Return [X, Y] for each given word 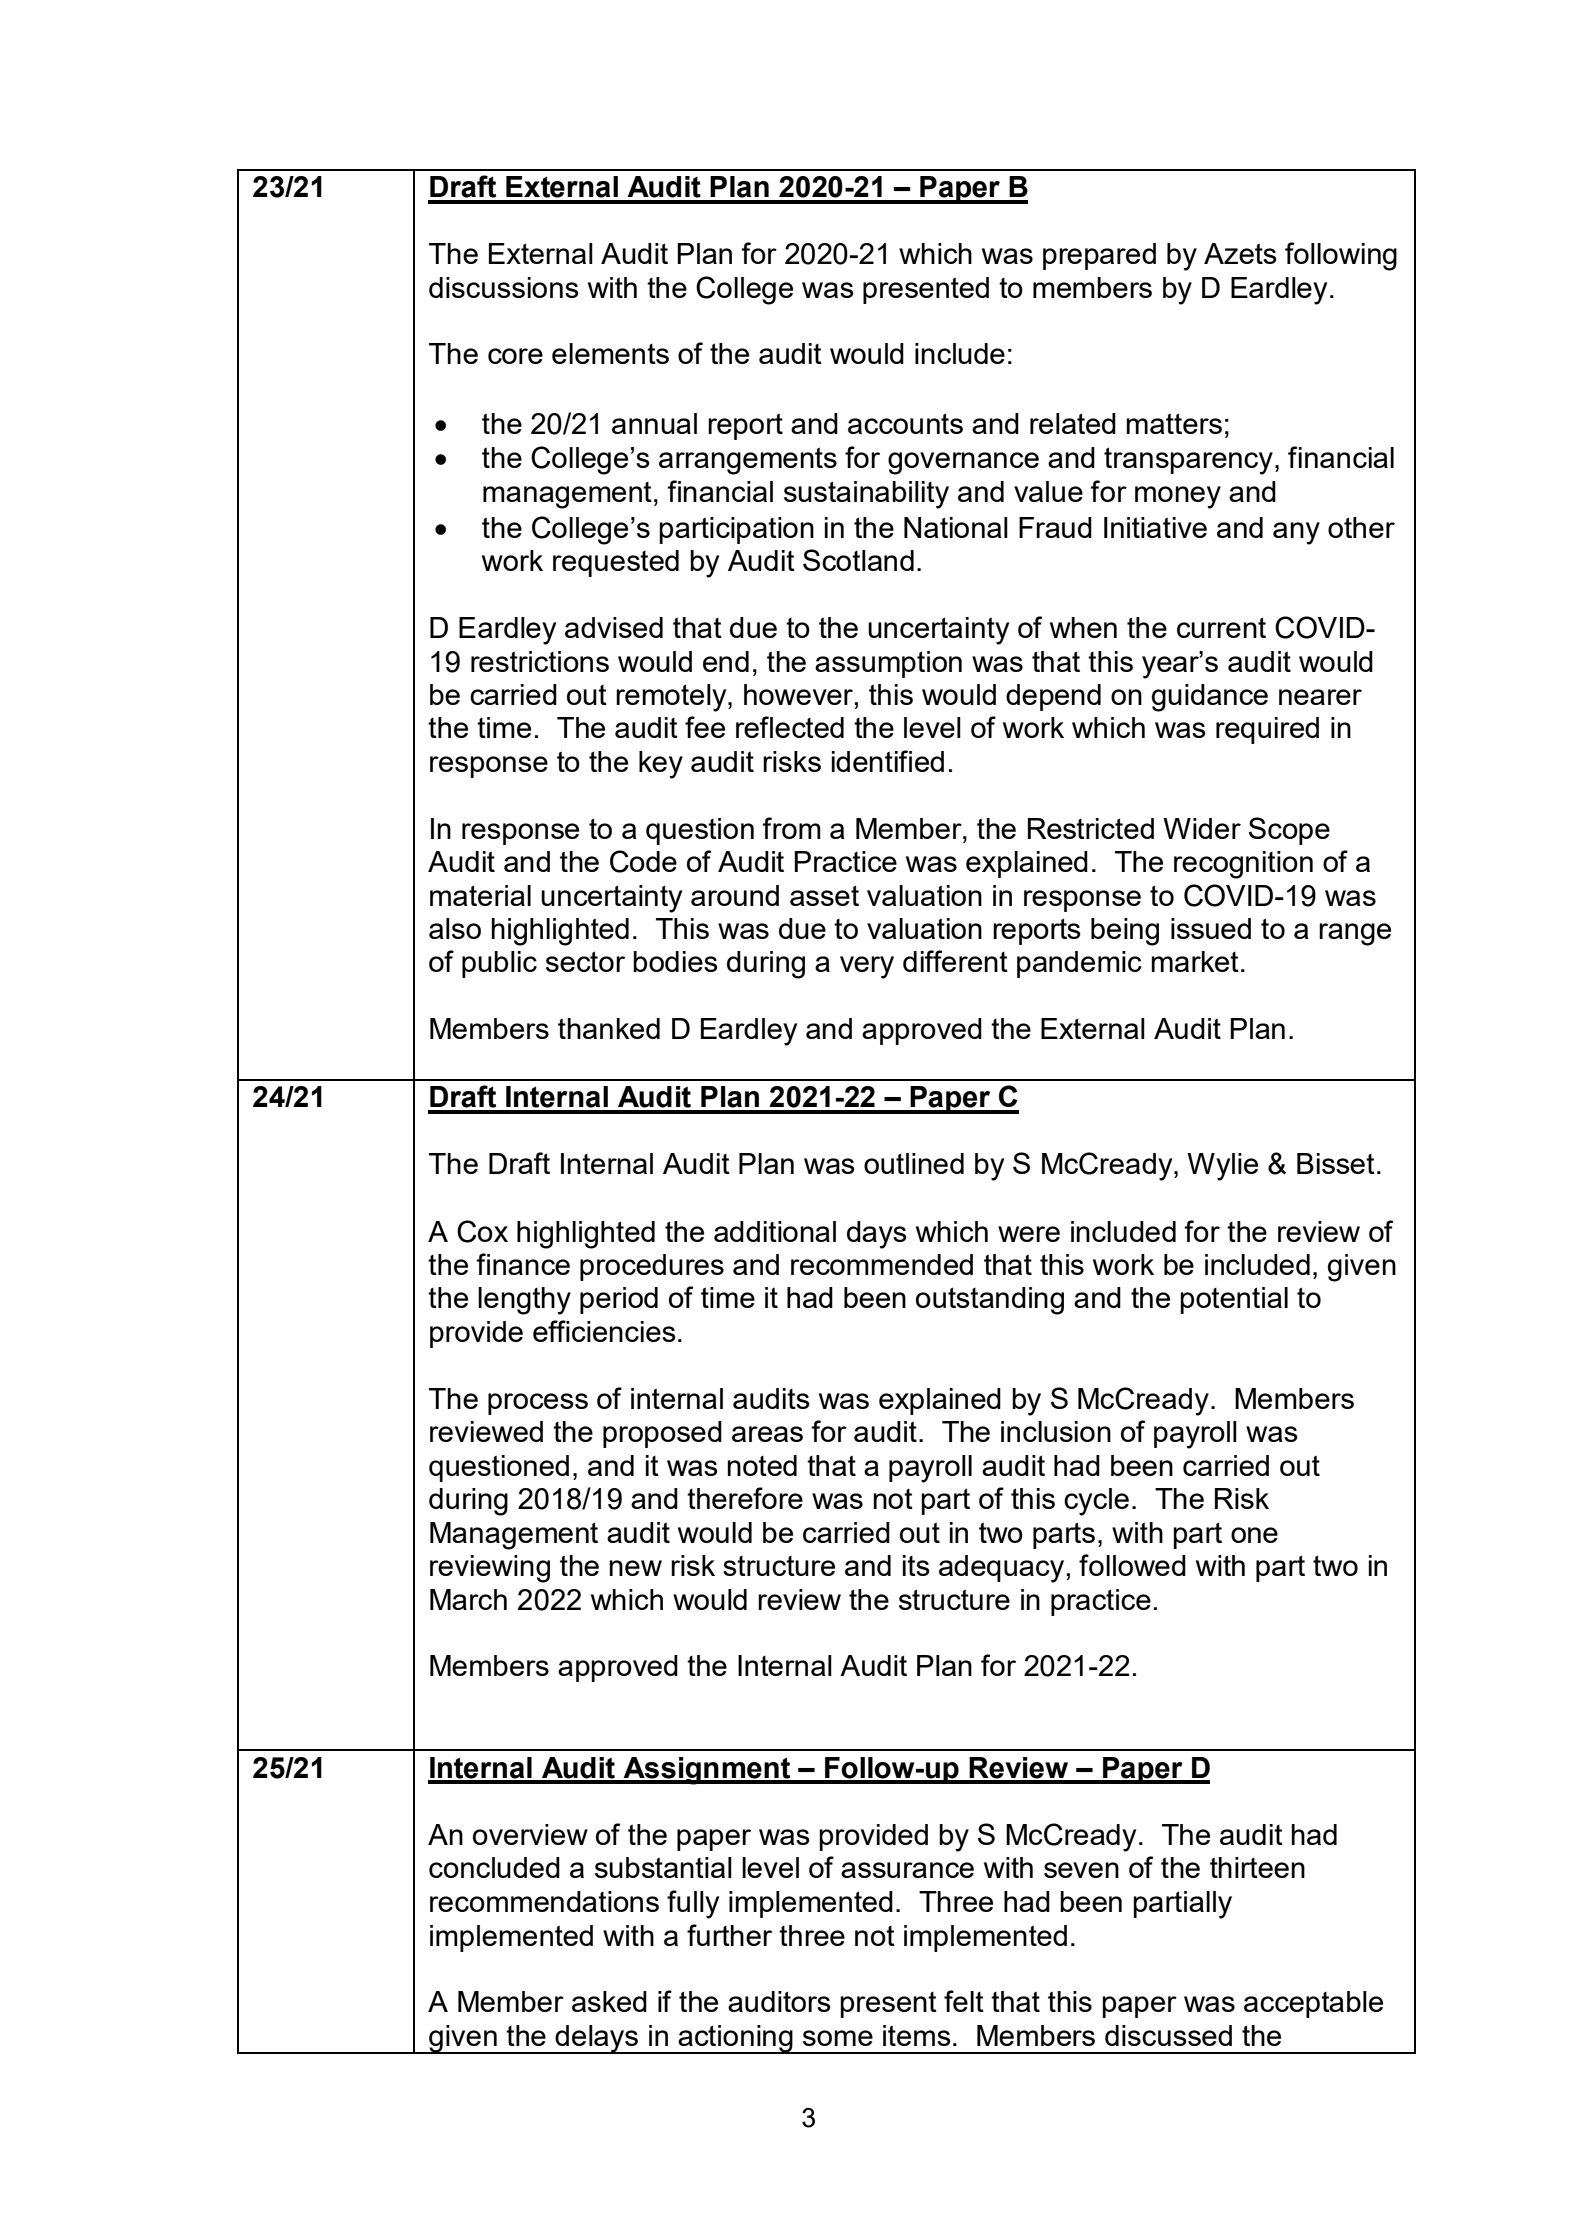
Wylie [1222, 1167]
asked [609, 2001]
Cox [482, 1231]
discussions [504, 287]
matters [1174, 423]
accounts [905, 423]
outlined [914, 1163]
